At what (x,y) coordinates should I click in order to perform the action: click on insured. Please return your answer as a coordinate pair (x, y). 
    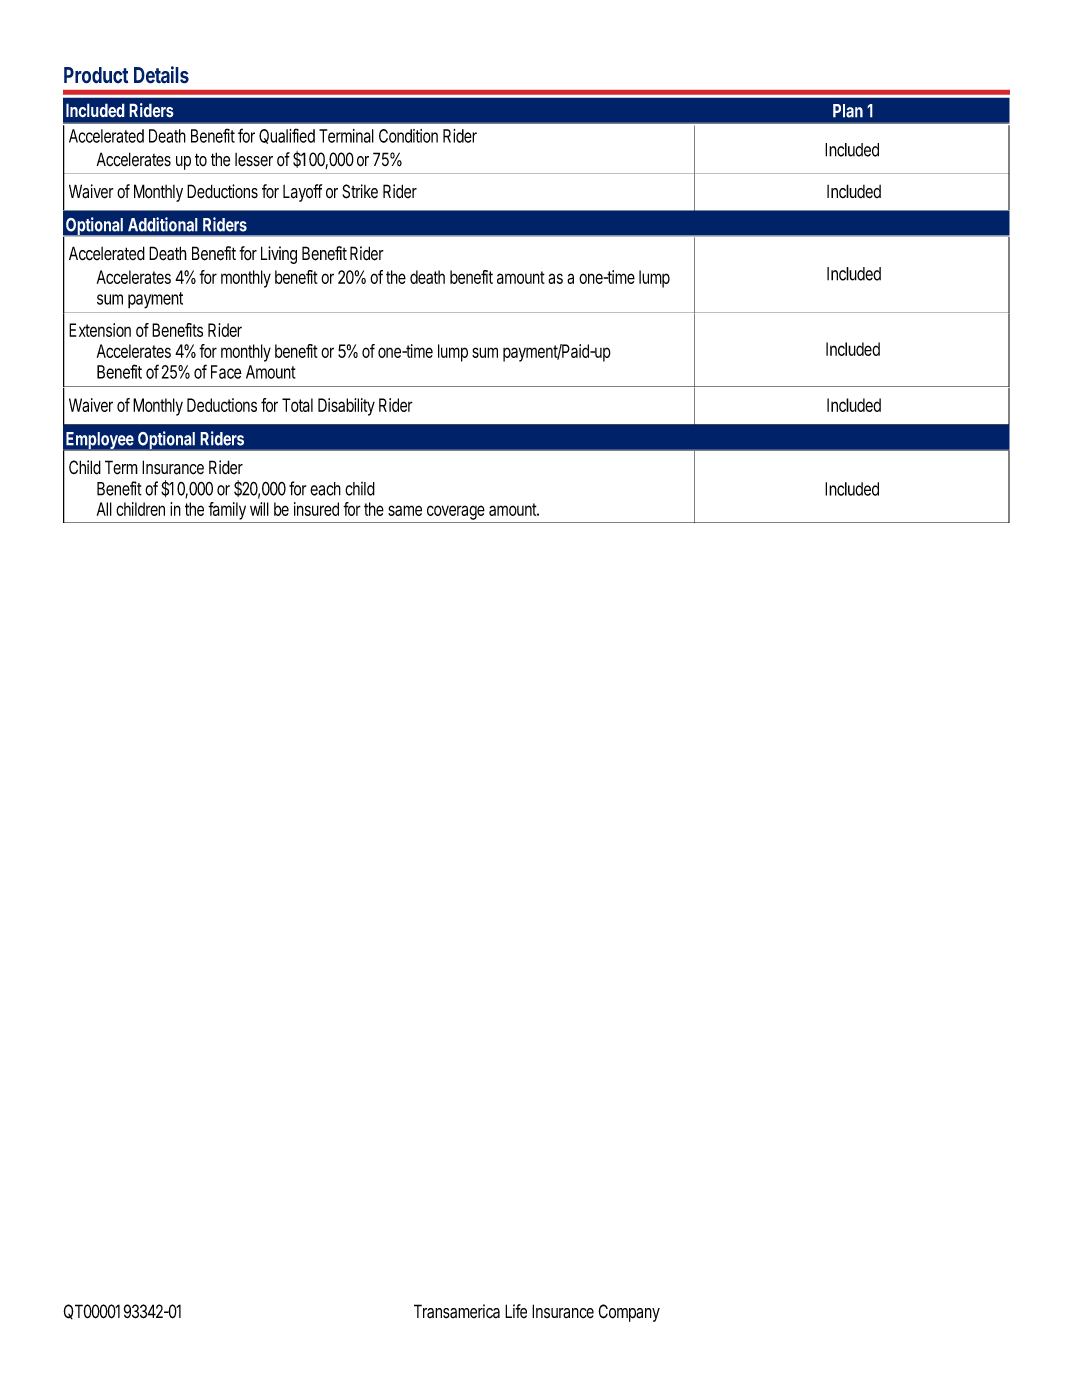
    Looking at the image, I should click on (316, 509).
